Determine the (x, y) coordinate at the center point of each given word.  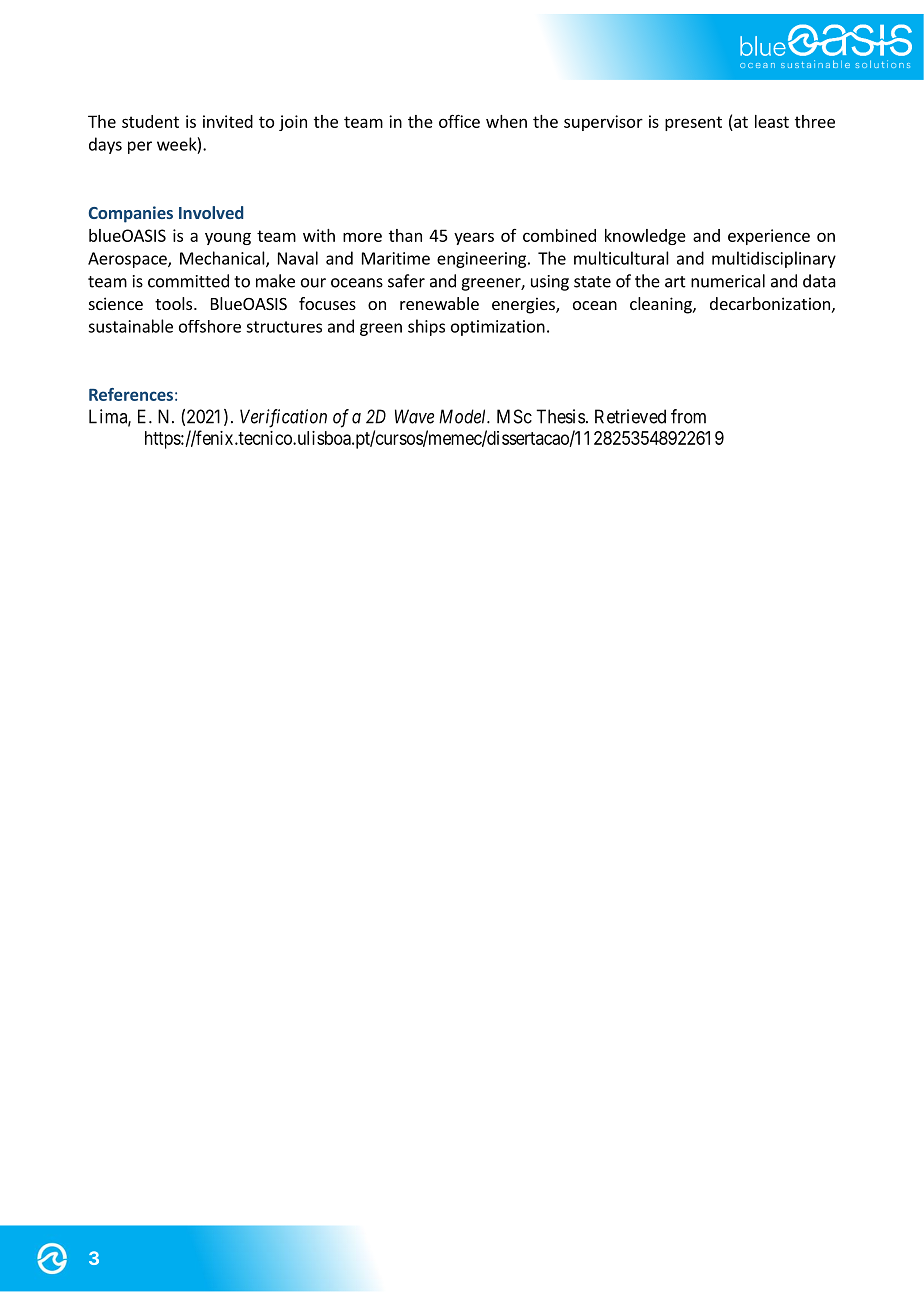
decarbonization (770, 303)
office (459, 121)
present (693, 123)
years (474, 238)
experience (769, 237)
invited (228, 121)
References (131, 394)
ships (426, 327)
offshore (210, 326)
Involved (211, 212)
